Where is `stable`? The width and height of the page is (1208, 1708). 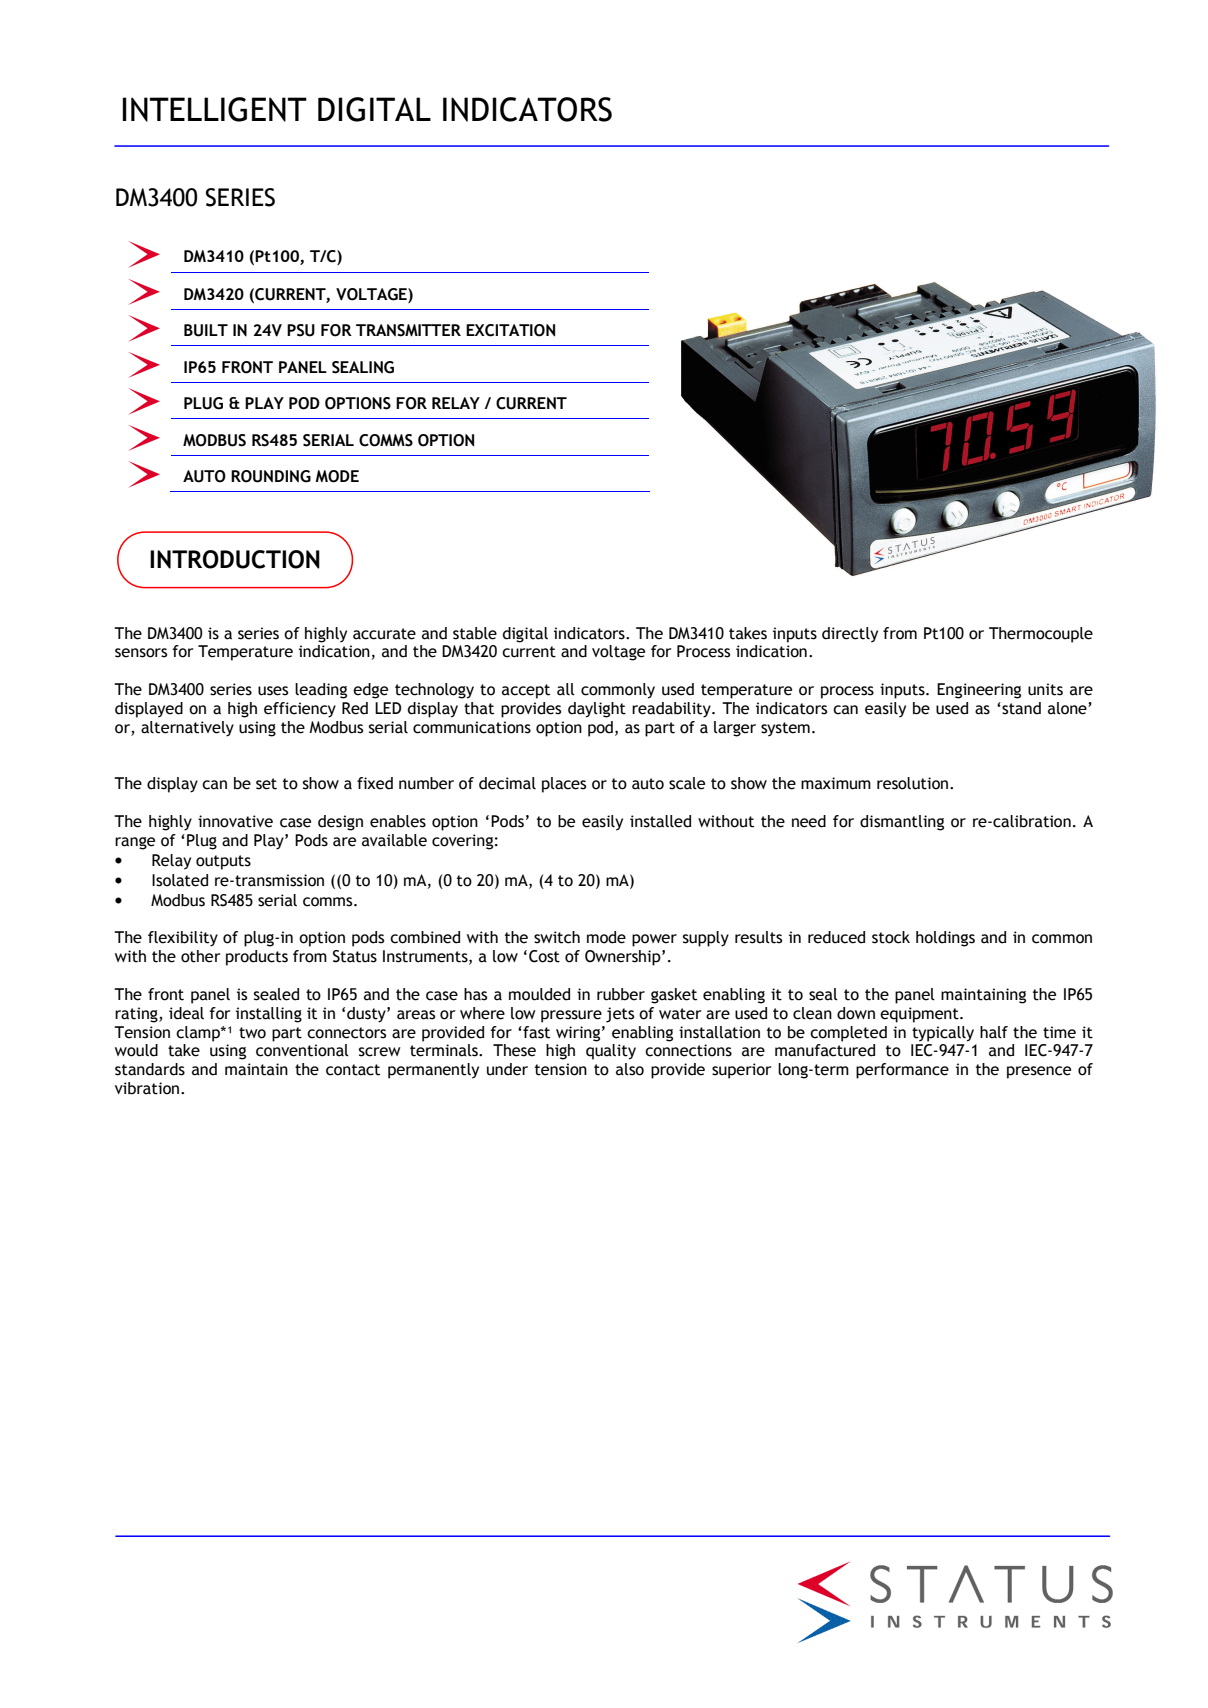 stable is located at coordinates (475, 633).
